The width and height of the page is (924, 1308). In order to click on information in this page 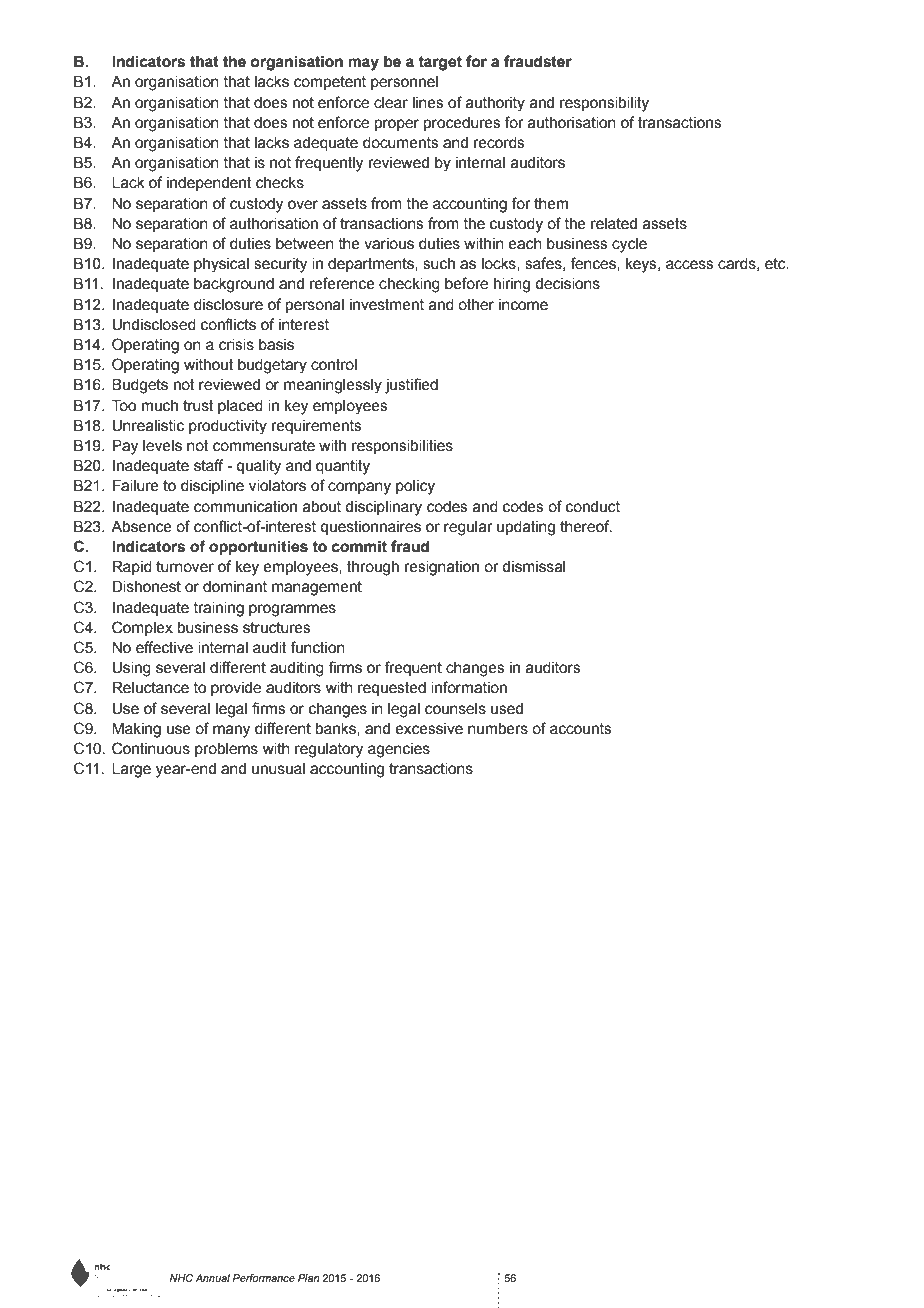, I will do `click(469, 687)`.
